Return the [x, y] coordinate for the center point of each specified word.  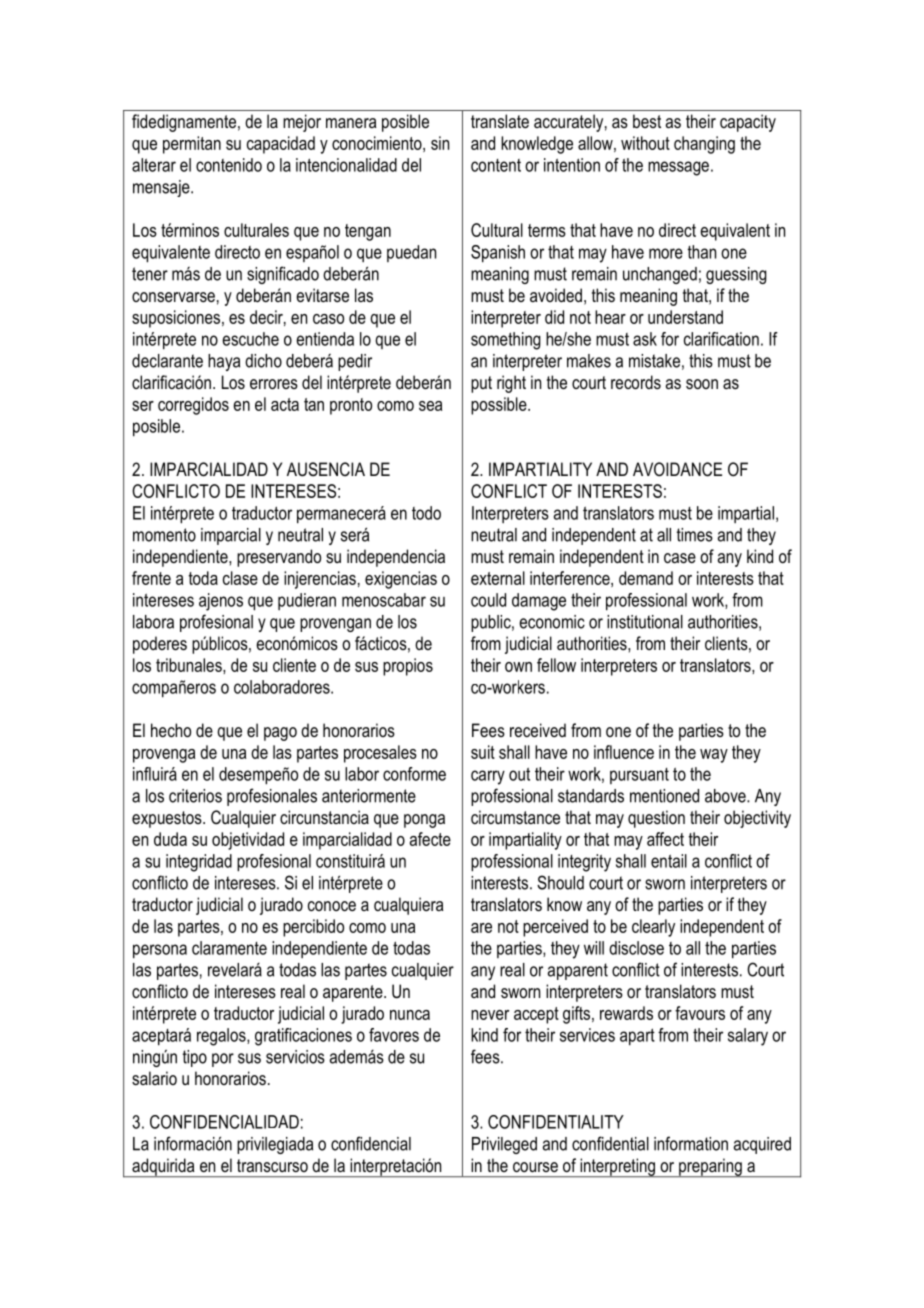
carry [488, 777]
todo [426, 513]
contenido [229, 165]
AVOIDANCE [677, 469]
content [496, 165]
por [223, 1060]
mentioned [664, 796]
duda [170, 839]
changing [704, 145]
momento [164, 535]
